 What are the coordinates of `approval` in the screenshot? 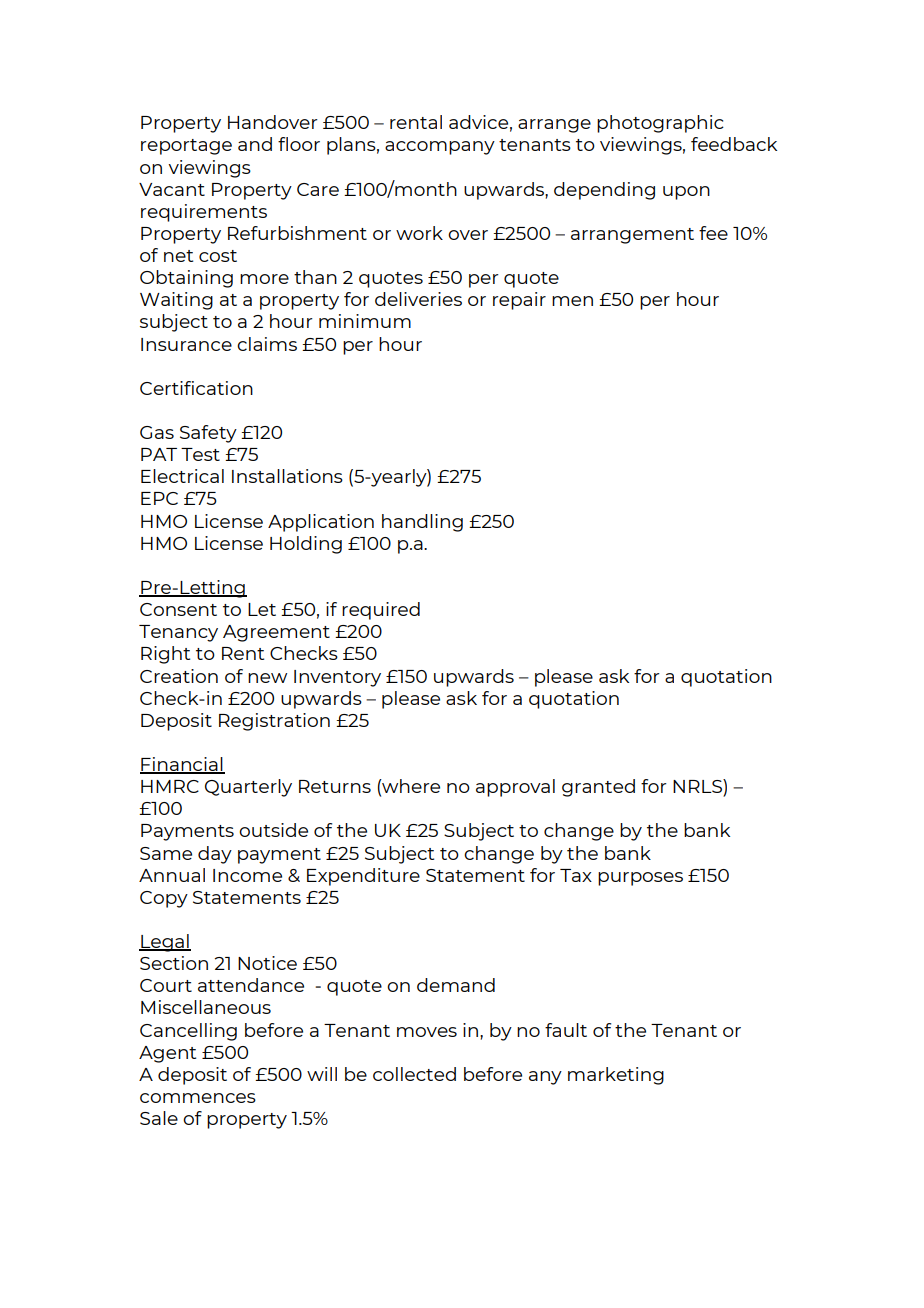 It's located at (515, 788).
